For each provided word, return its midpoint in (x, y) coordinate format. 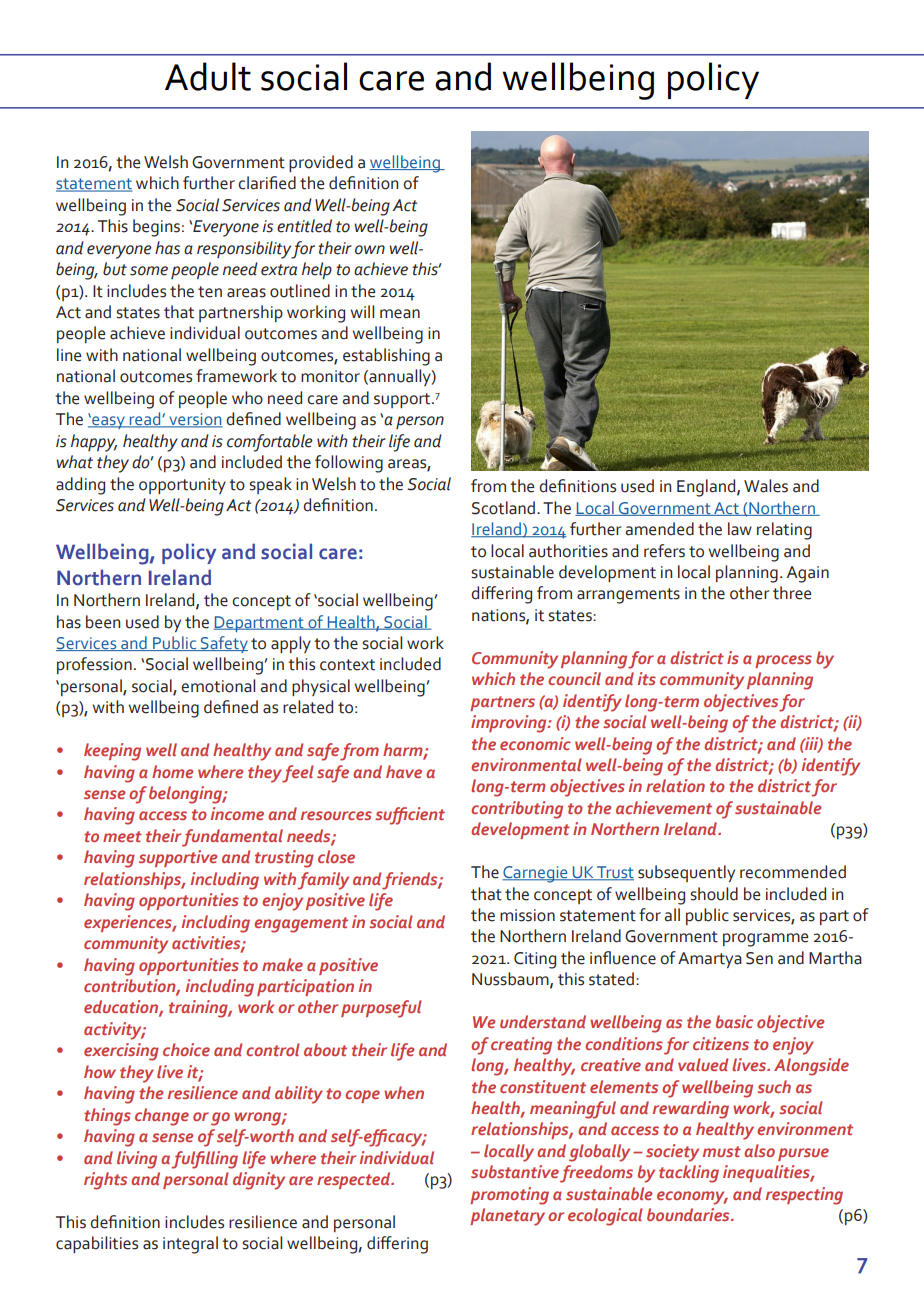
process (783, 661)
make (282, 964)
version (195, 420)
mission (527, 915)
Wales (766, 486)
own (370, 250)
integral (190, 1245)
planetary (507, 1217)
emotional (218, 686)
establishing (386, 357)
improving (510, 724)
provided (321, 163)
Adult (208, 76)
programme (765, 940)
